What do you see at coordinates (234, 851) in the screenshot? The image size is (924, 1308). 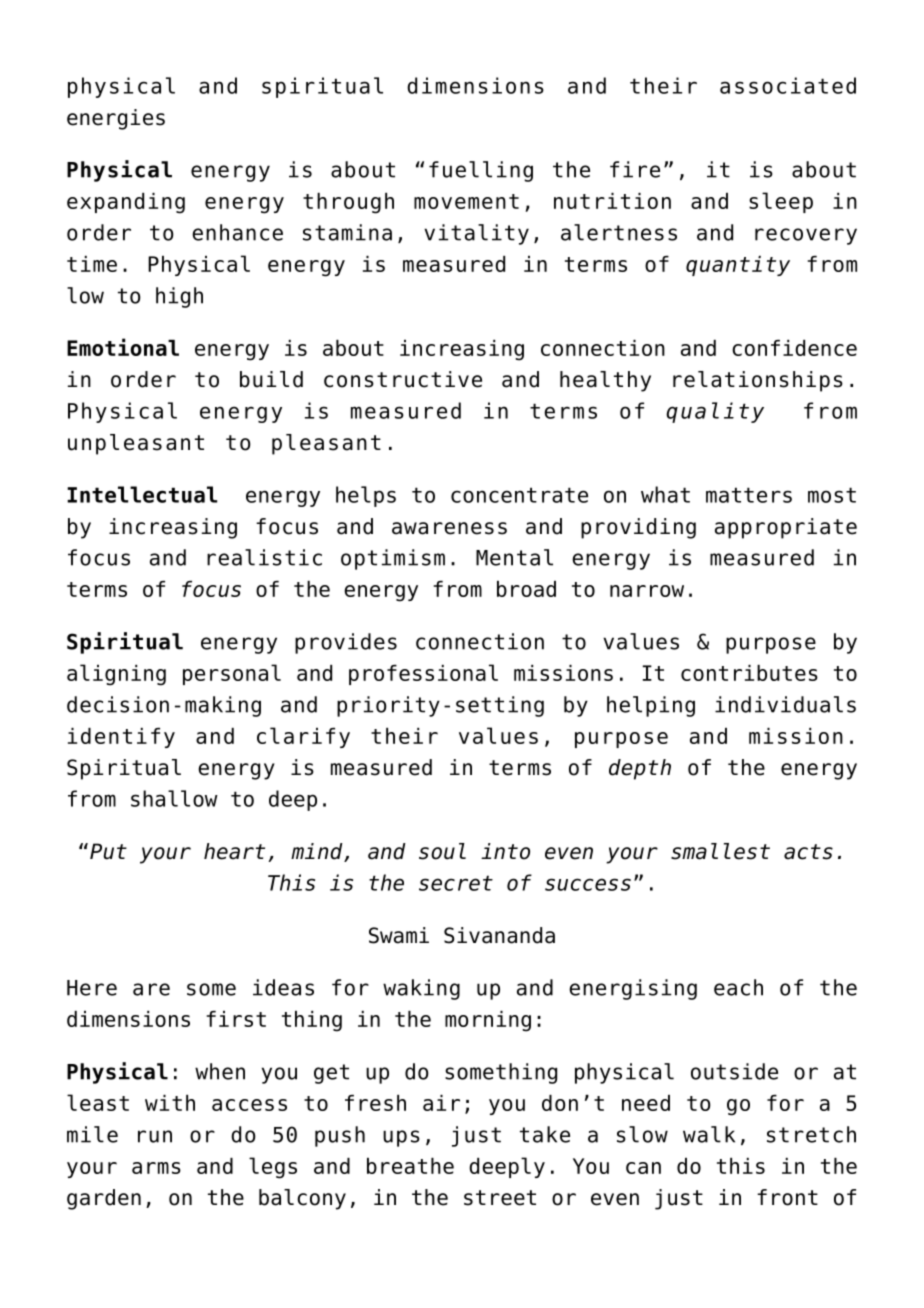 I see `heart` at bounding box center [234, 851].
